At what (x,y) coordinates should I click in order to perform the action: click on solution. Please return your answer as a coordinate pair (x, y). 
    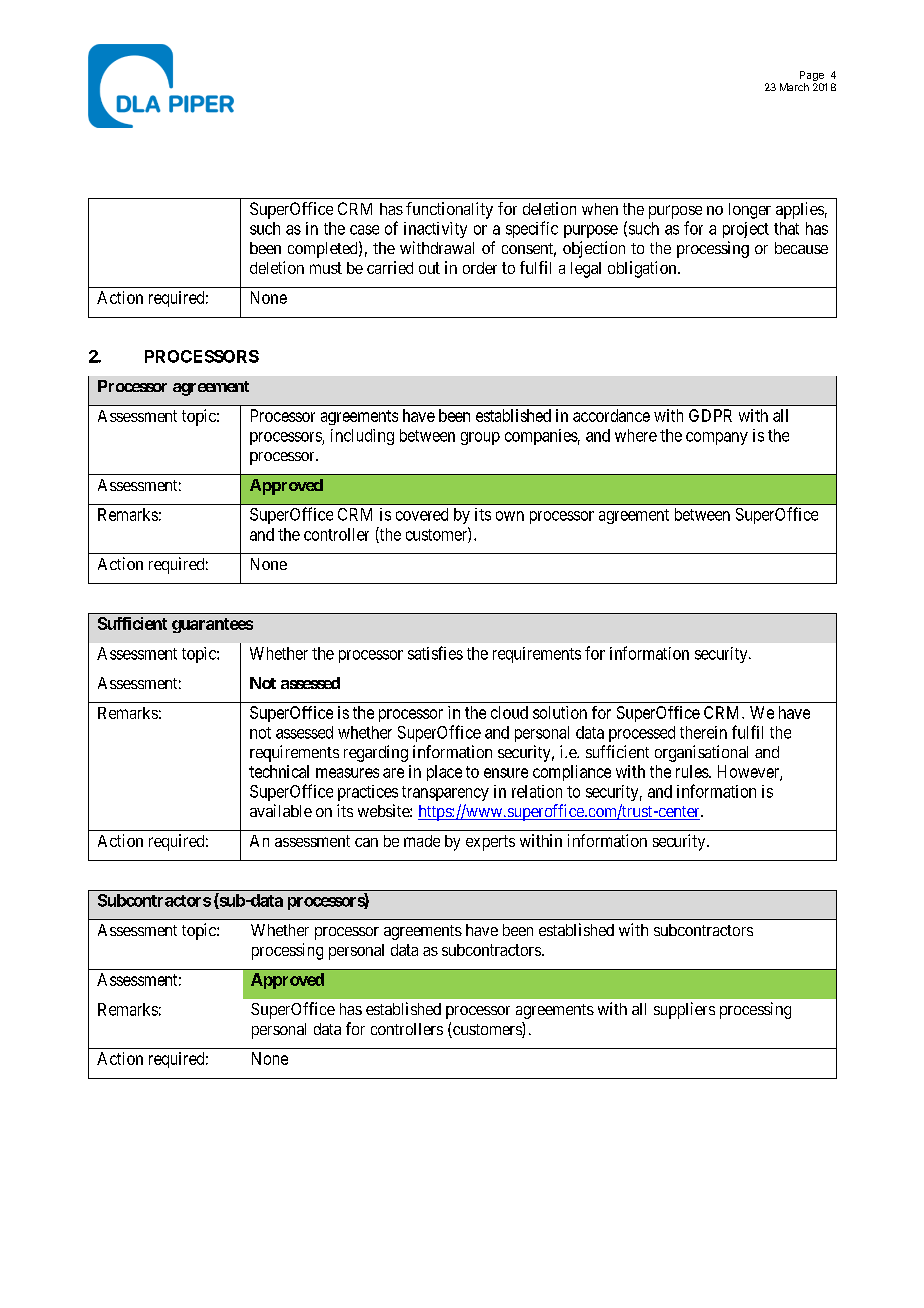
    Looking at the image, I should click on (560, 712).
